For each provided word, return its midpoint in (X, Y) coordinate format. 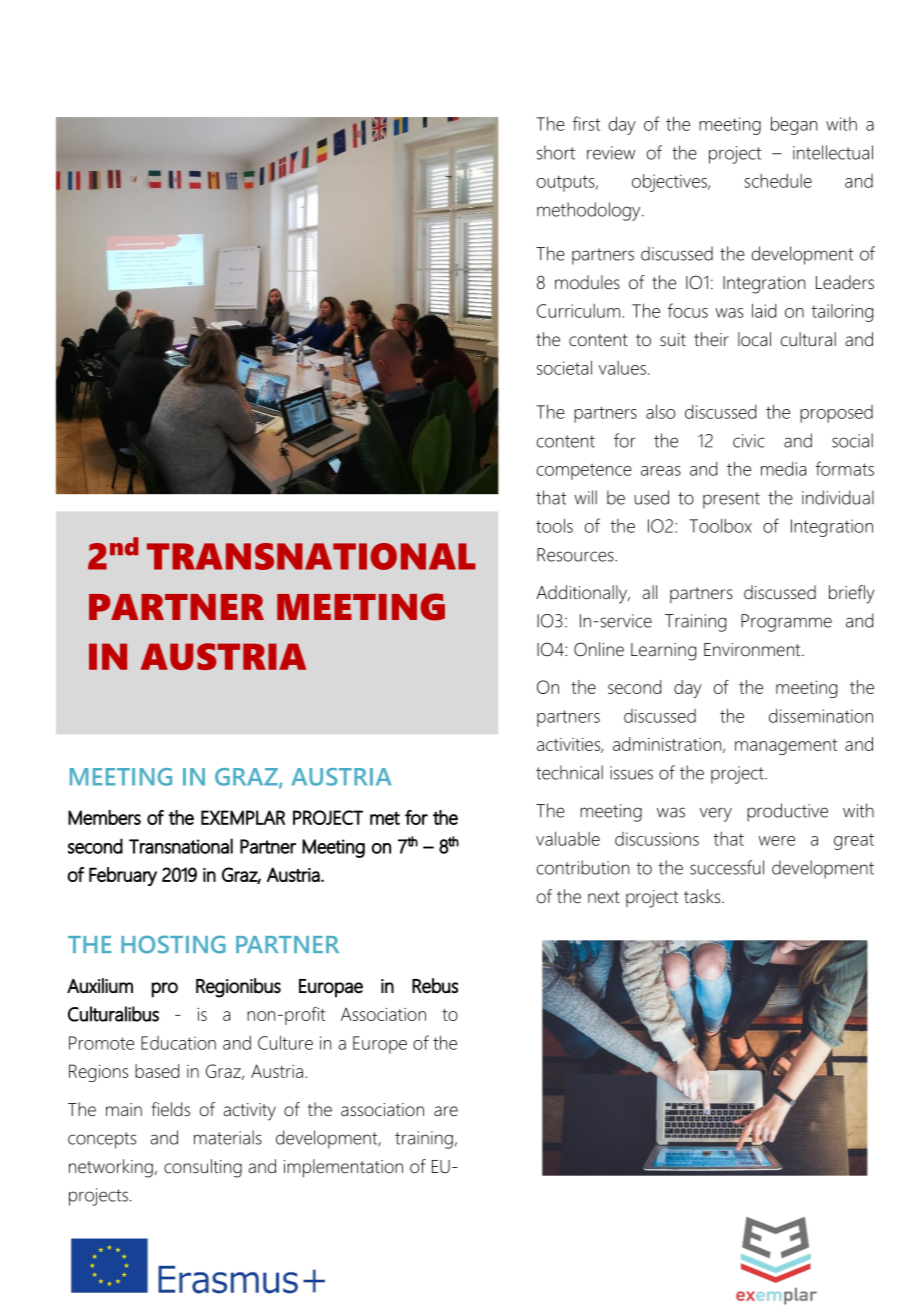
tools (554, 525)
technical (569, 772)
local (754, 339)
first (586, 123)
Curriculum (578, 311)
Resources (576, 555)
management (786, 747)
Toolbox (720, 525)
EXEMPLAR (243, 817)
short (556, 152)
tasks (703, 896)
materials (228, 1137)
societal (564, 367)
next (604, 897)
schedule (778, 180)
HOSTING (173, 944)
